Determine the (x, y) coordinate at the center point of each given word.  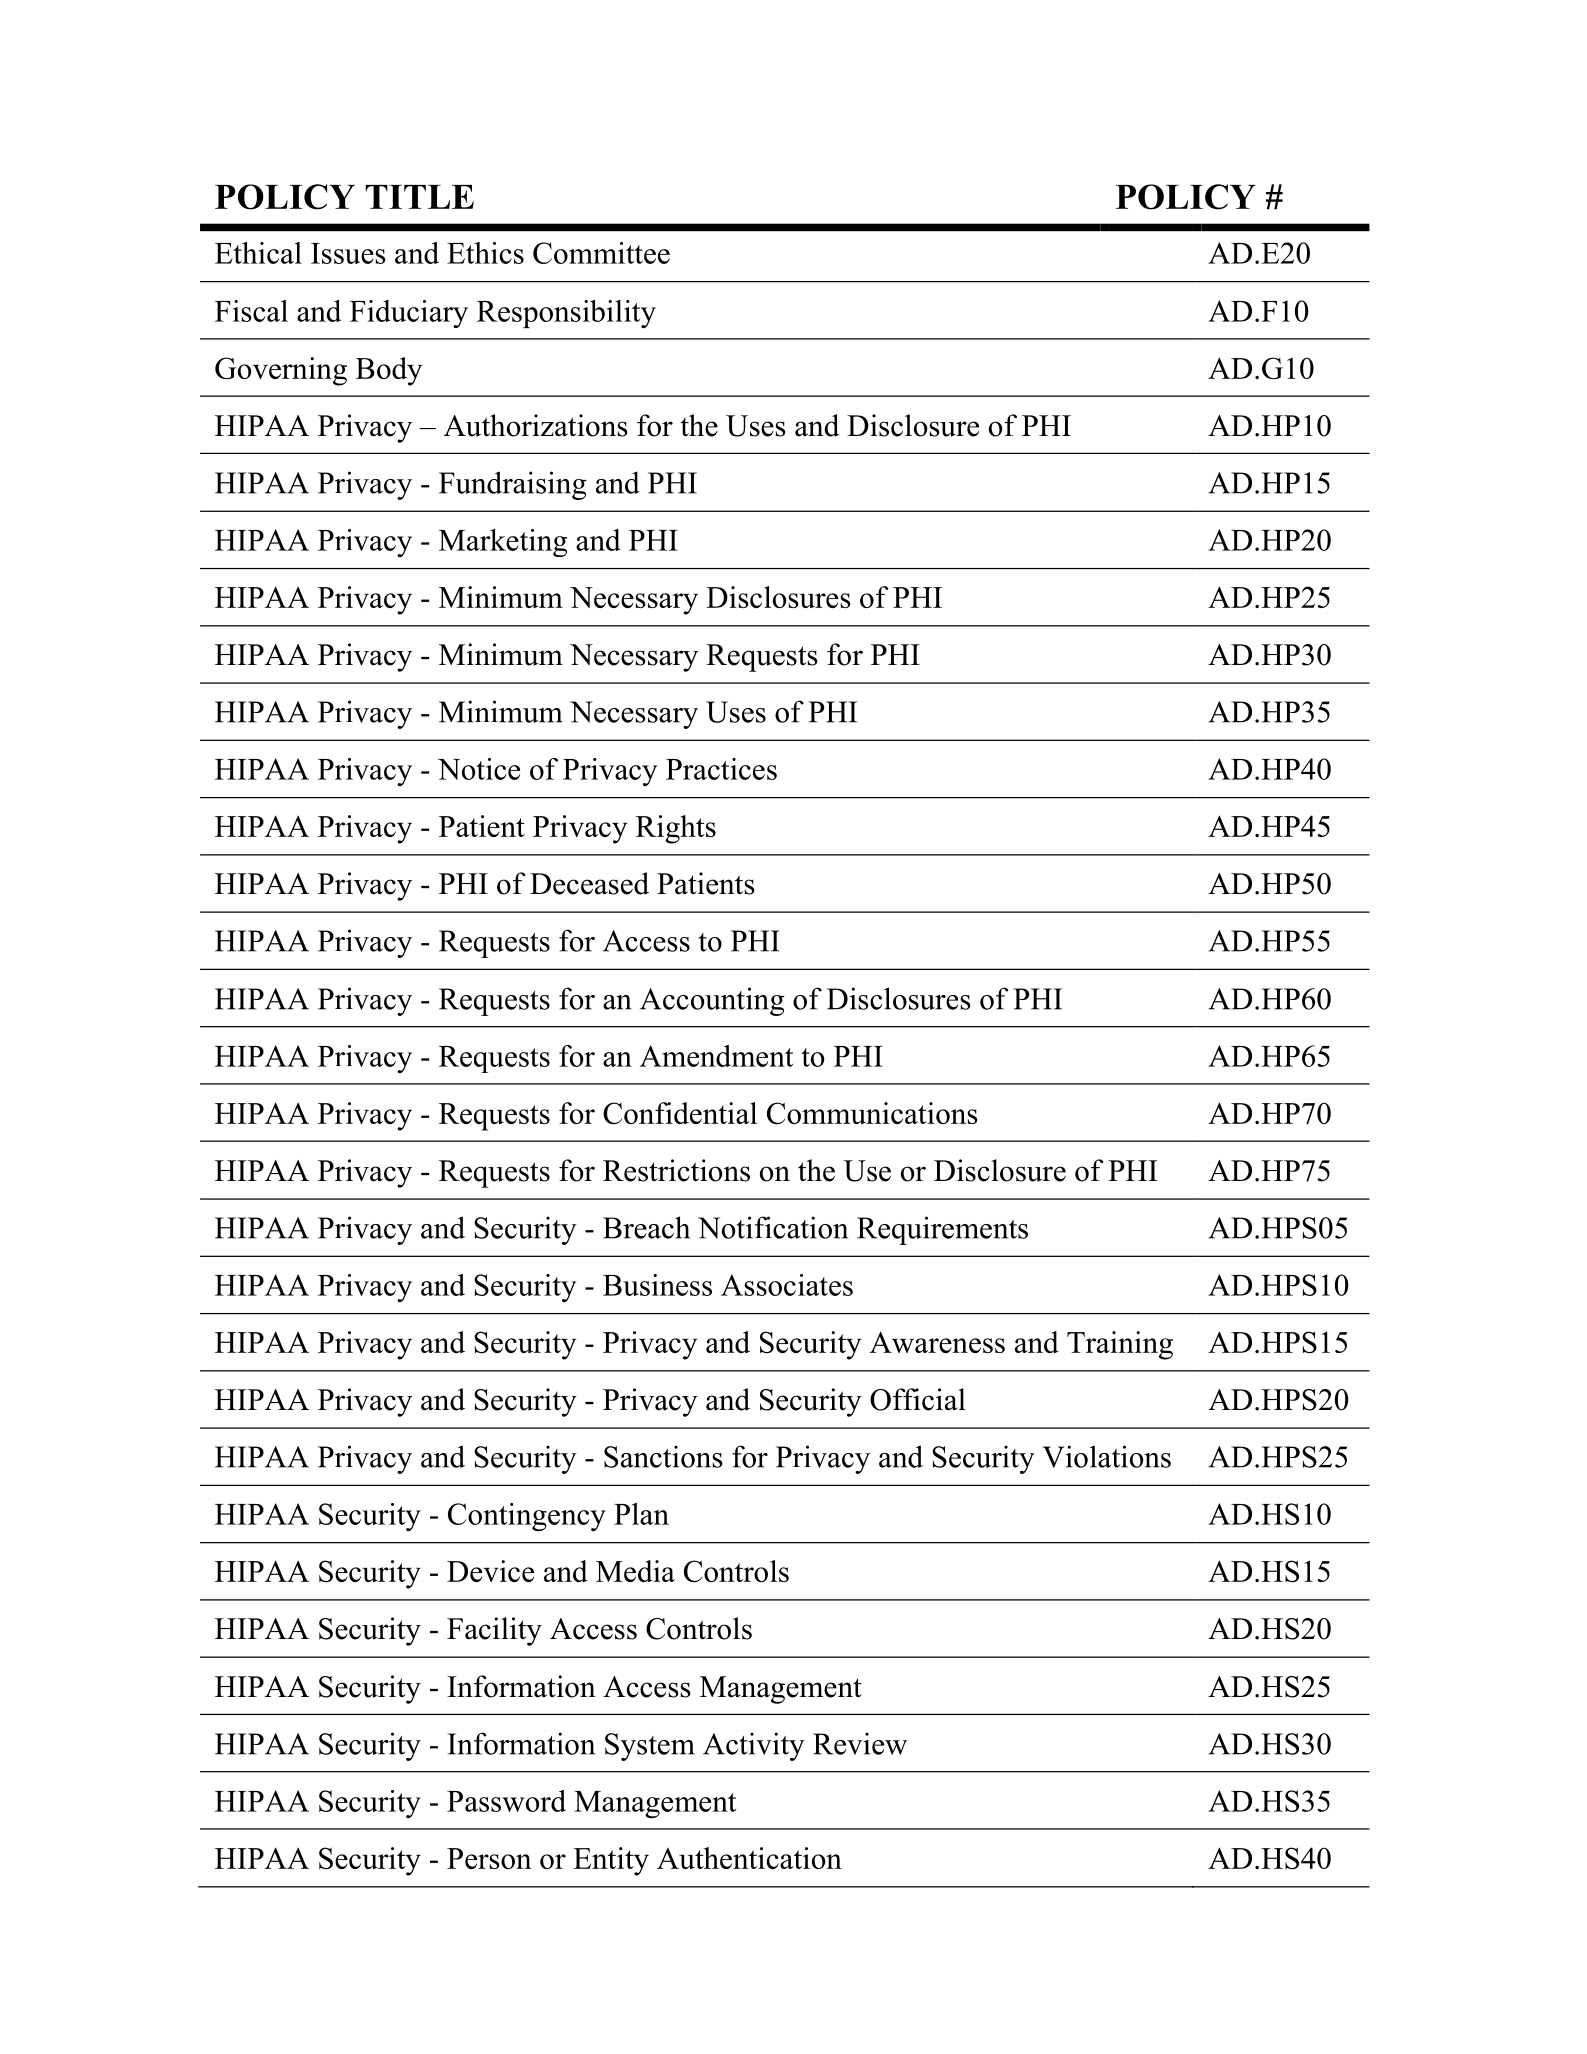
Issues (348, 253)
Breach (646, 1227)
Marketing (503, 543)
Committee (601, 253)
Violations (1107, 1456)
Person (489, 1858)
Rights (676, 829)
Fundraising (513, 485)
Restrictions (676, 1170)
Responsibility (566, 314)
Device (490, 1571)
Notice (479, 769)
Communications (872, 1113)
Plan (641, 1514)
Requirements (942, 1230)
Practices (721, 769)
